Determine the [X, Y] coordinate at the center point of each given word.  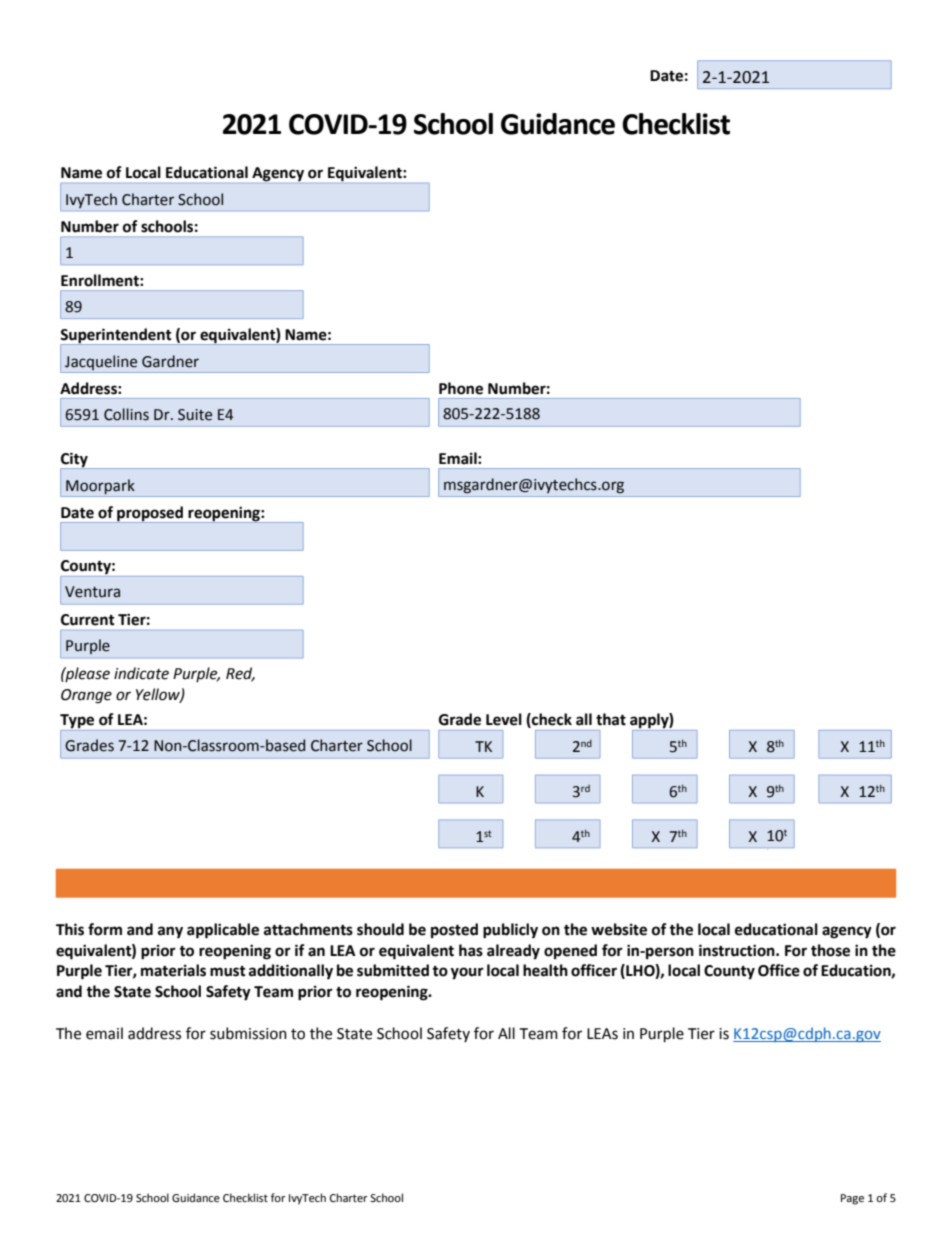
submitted [393, 970]
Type [78, 722]
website [619, 929]
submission [248, 1033]
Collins [126, 414]
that [611, 719]
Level [504, 719]
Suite [195, 415]
